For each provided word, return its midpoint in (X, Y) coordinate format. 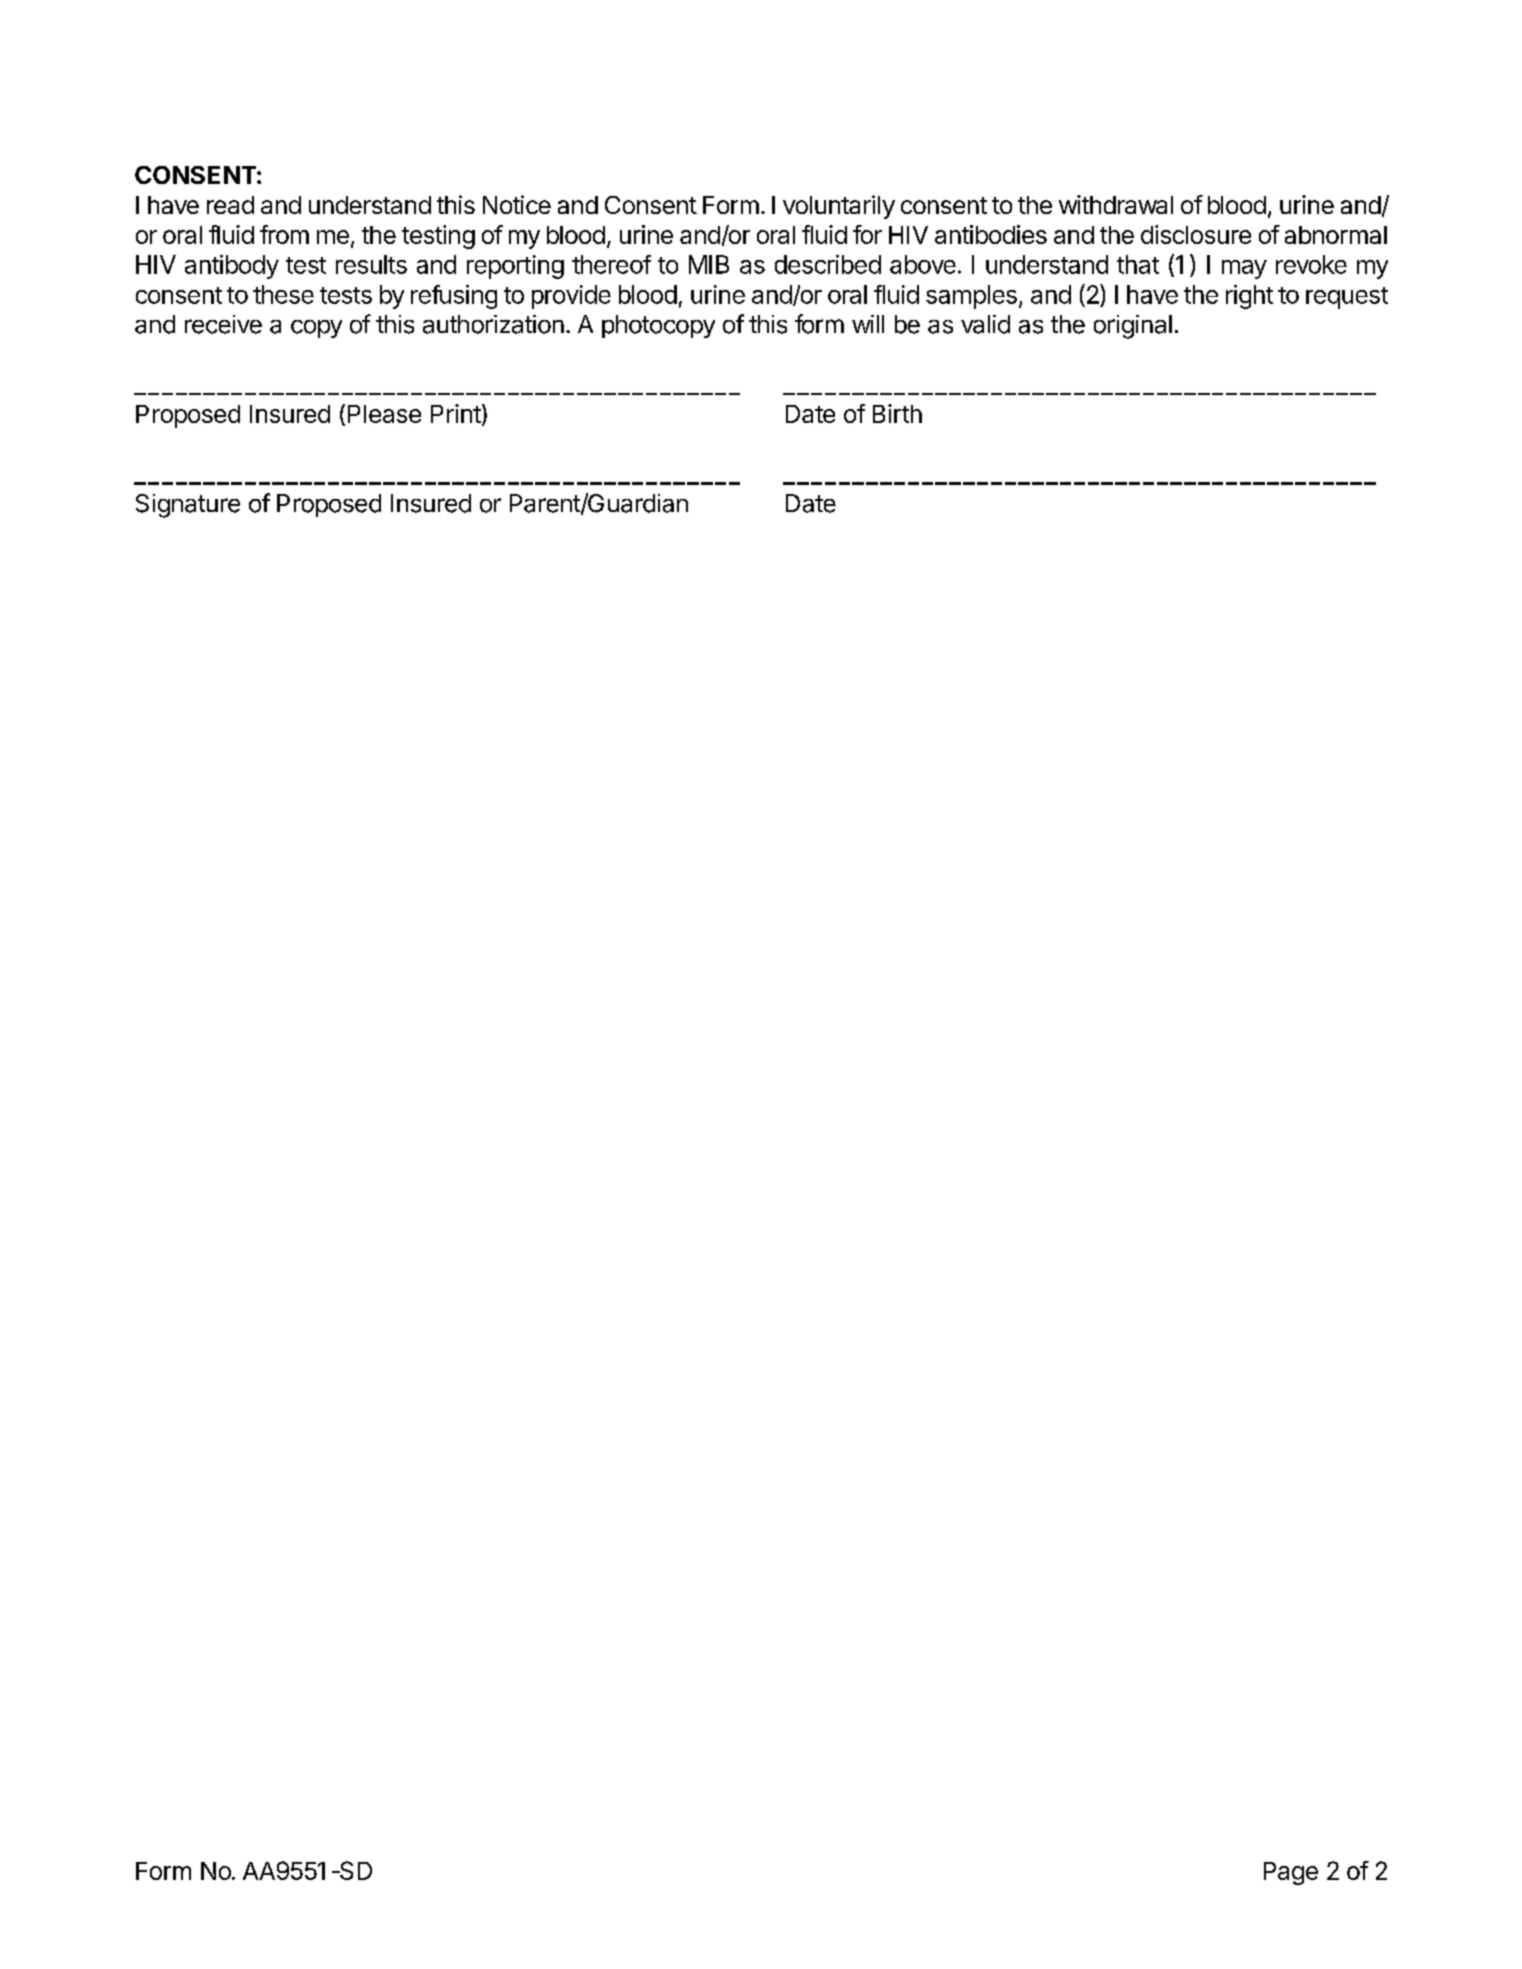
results (371, 264)
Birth (897, 413)
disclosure (1196, 234)
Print (456, 413)
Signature (188, 506)
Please (384, 414)
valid (985, 324)
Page (1291, 1873)
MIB (709, 264)
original (1133, 327)
